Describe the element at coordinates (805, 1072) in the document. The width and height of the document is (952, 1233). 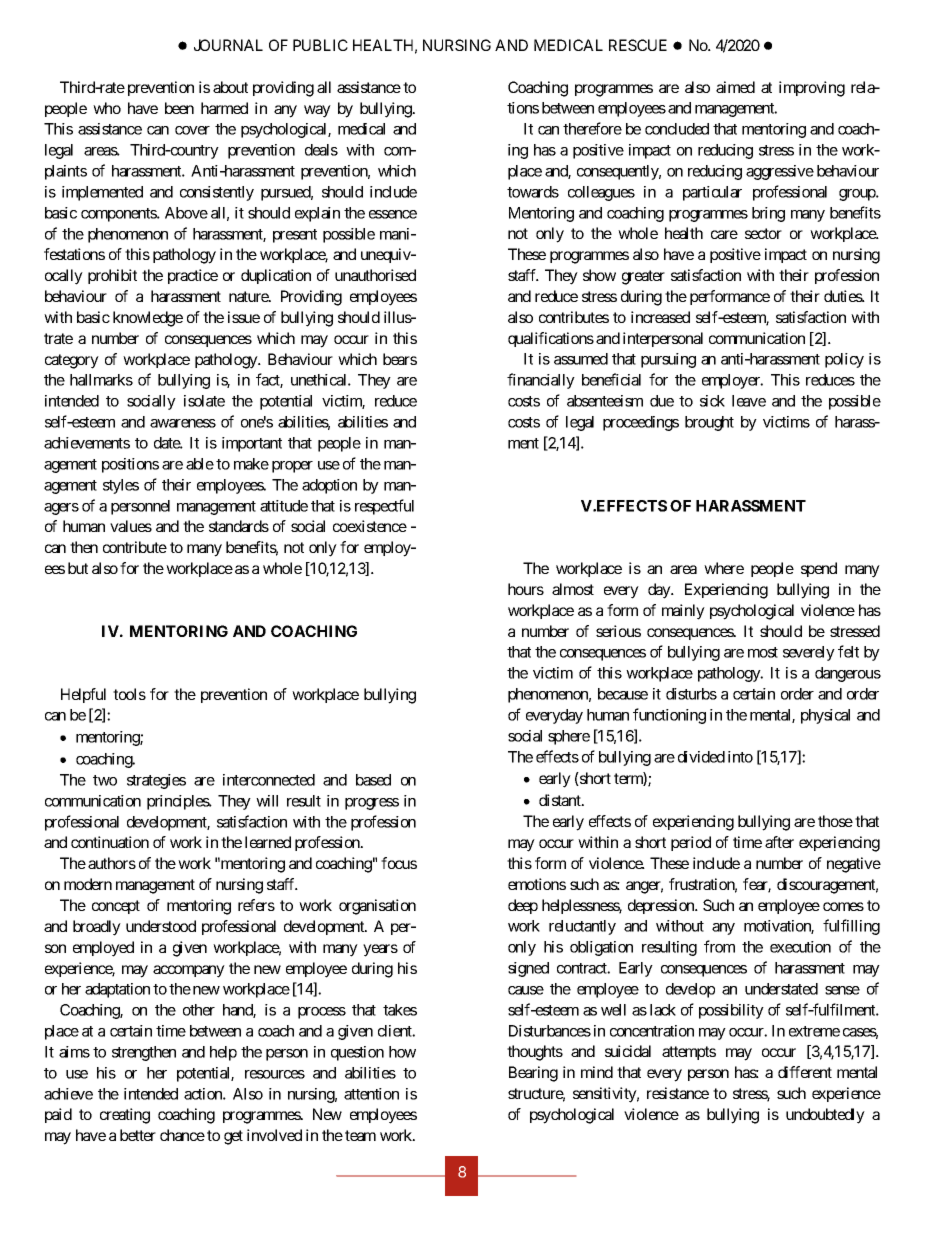
I see `different` at that location.
